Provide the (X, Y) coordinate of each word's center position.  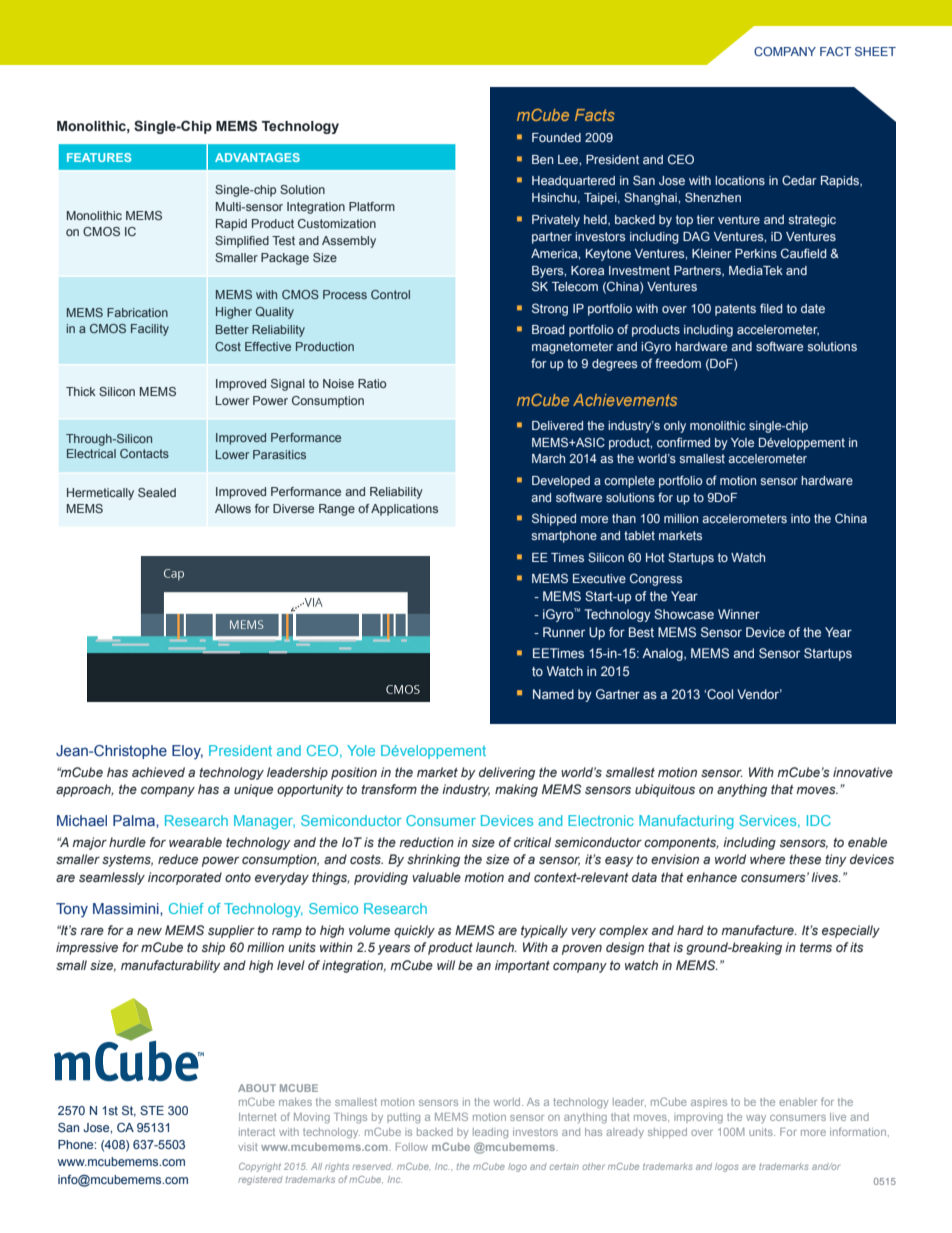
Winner (739, 614)
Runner (564, 632)
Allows (233, 508)
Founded (556, 137)
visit (248, 1147)
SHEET (875, 51)
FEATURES (99, 157)
